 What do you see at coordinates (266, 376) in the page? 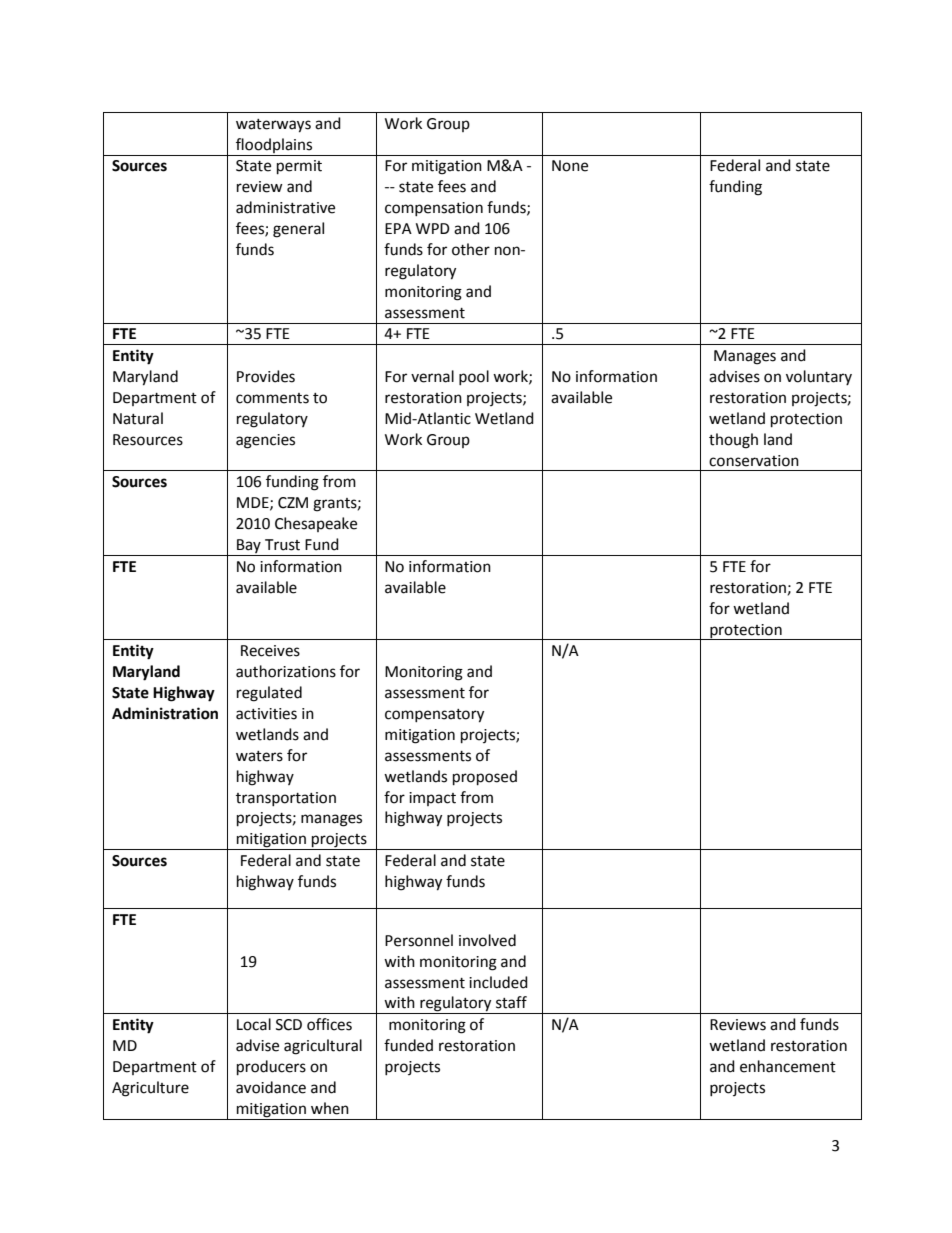
I see `Provides` at bounding box center [266, 376].
